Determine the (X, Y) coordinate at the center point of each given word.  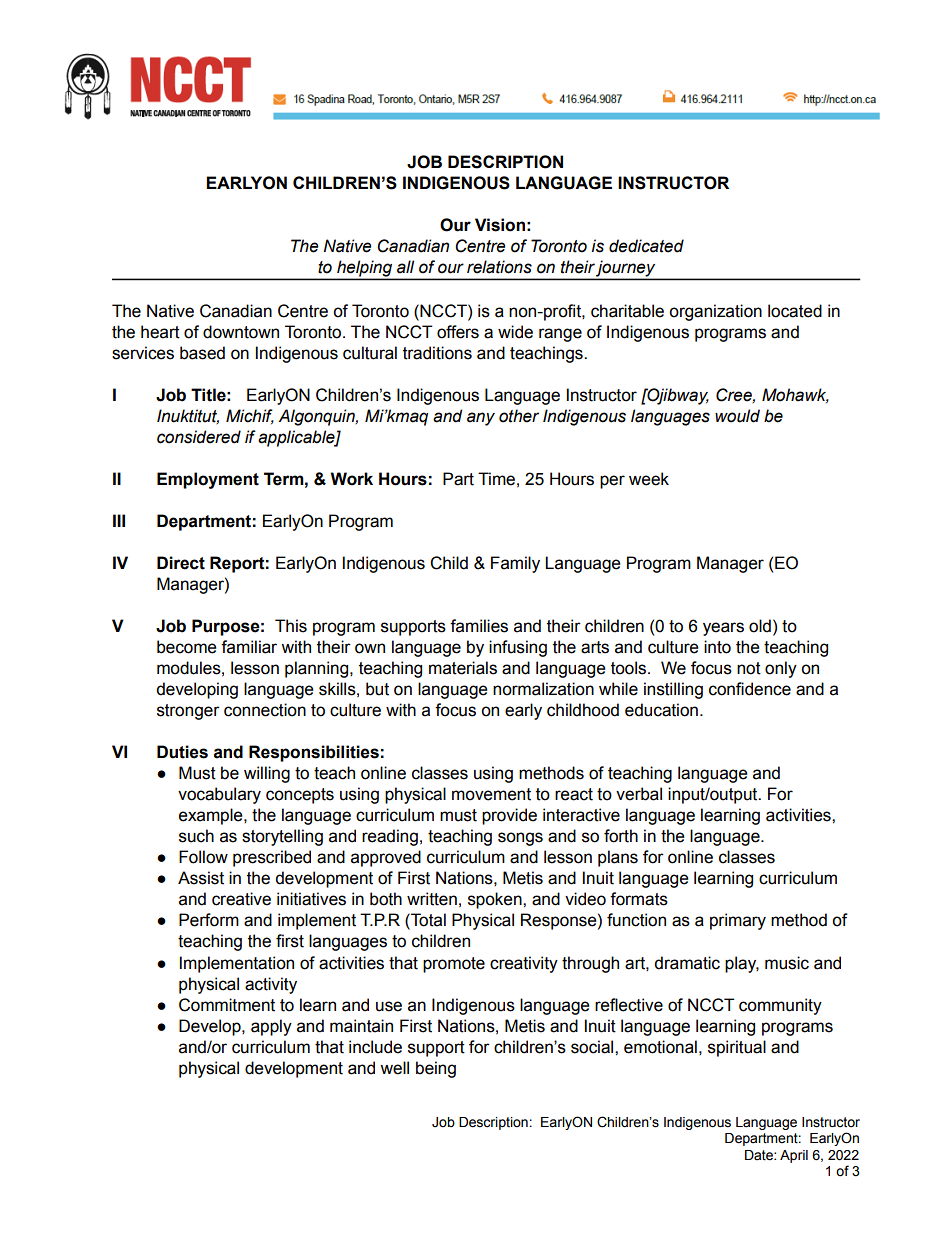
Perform (209, 920)
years (723, 629)
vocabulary (219, 795)
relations (499, 267)
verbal (639, 794)
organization (715, 312)
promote (454, 965)
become (187, 647)
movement (491, 794)
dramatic (687, 963)
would (737, 416)
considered (199, 437)
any (481, 419)
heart (160, 332)
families (479, 626)
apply (271, 1027)
